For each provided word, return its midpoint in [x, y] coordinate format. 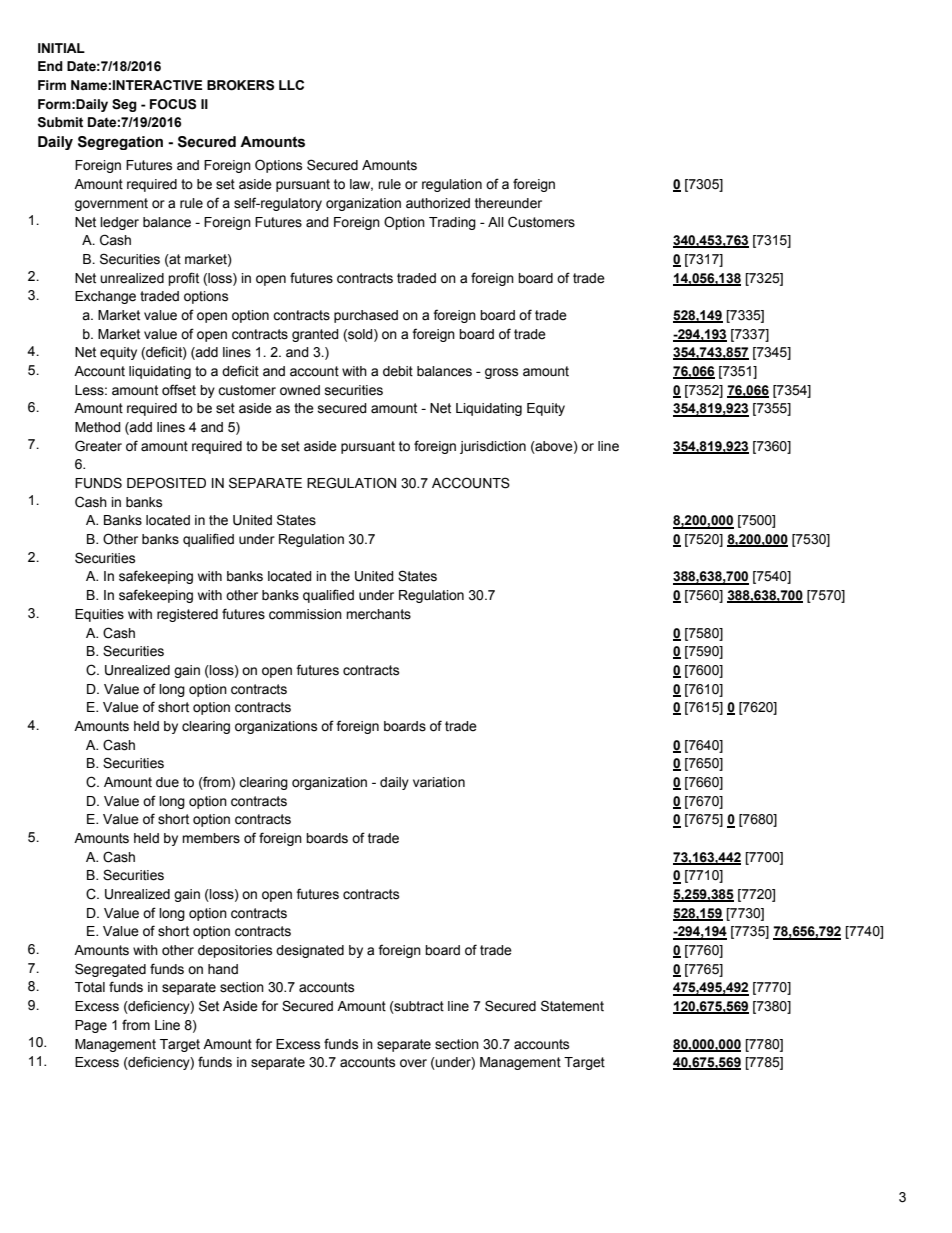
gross [501, 373]
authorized [438, 203]
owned [300, 390]
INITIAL [61, 48]
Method [98, 427]
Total [90, 987]
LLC [291, 85]
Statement [572, 1006]
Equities [99, 615]
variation [439, 782]
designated [310, 951]
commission [305, 614]
